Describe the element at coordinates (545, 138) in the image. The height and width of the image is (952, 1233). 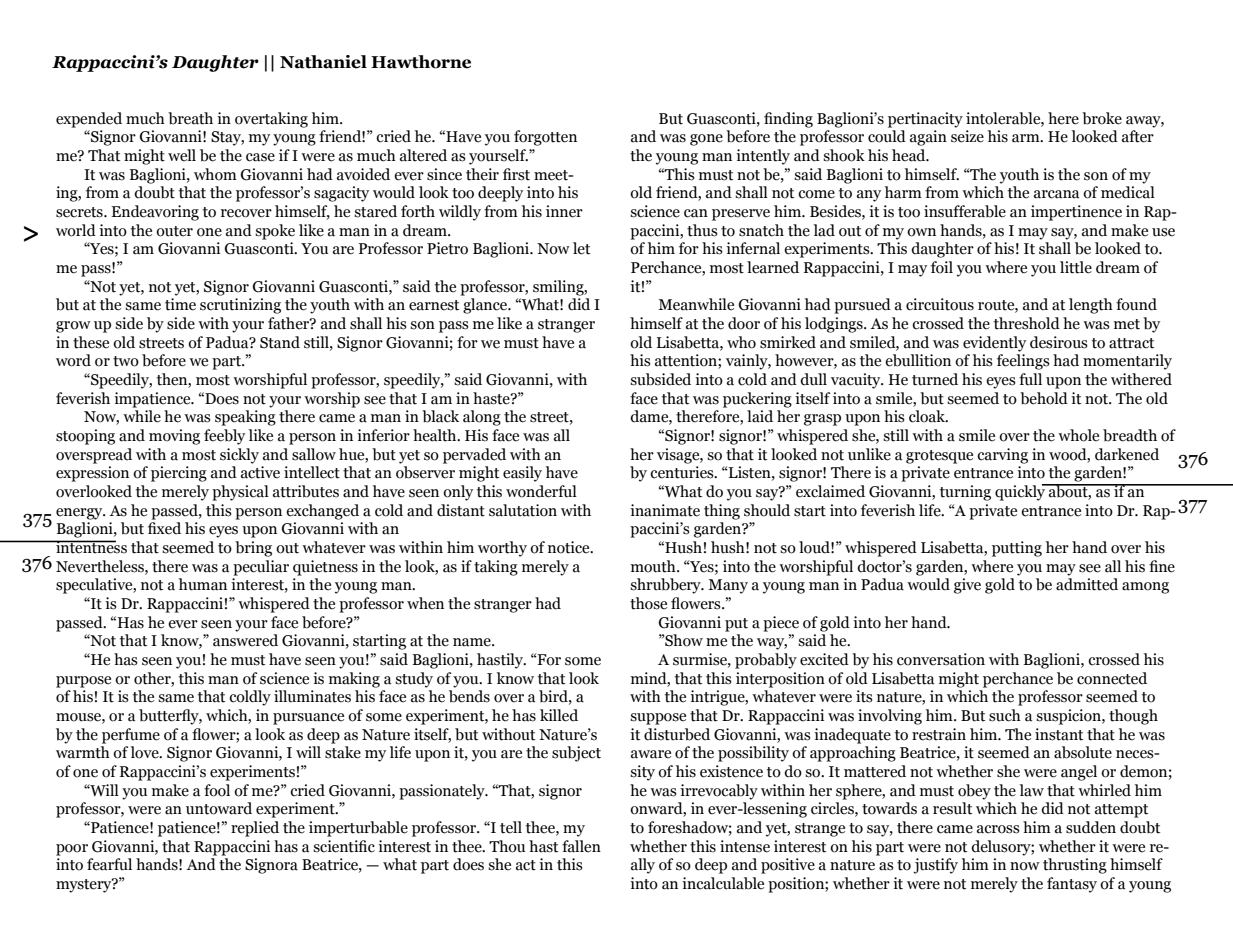
I see `forgotten` at that location.
